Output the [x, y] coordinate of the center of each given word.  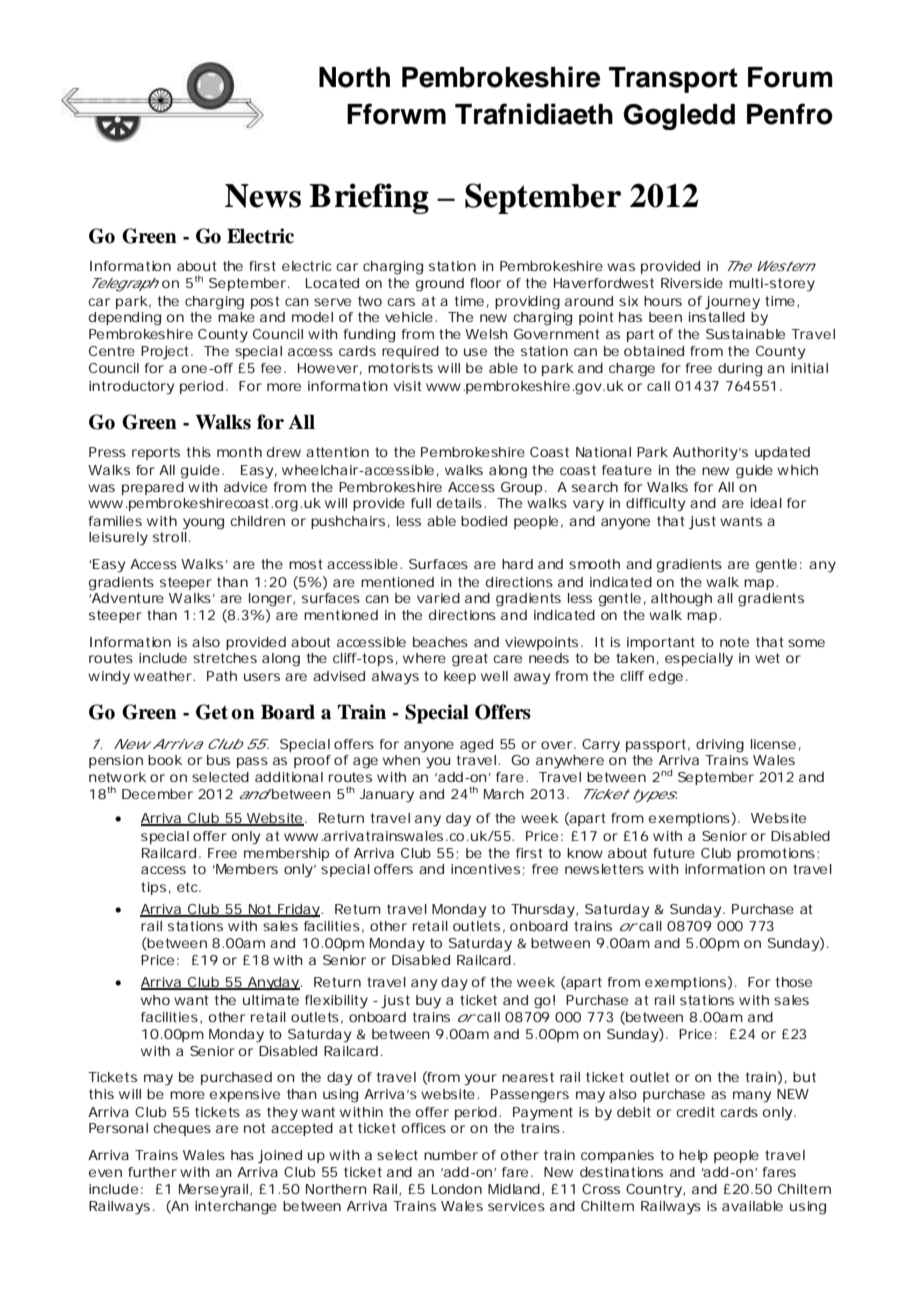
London [457, 1189]
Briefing [369, 198]
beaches [440, 642]
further [152, 1172]
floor [485, 283]
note [734, 642]
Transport [673, 80]
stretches [225, 658]
